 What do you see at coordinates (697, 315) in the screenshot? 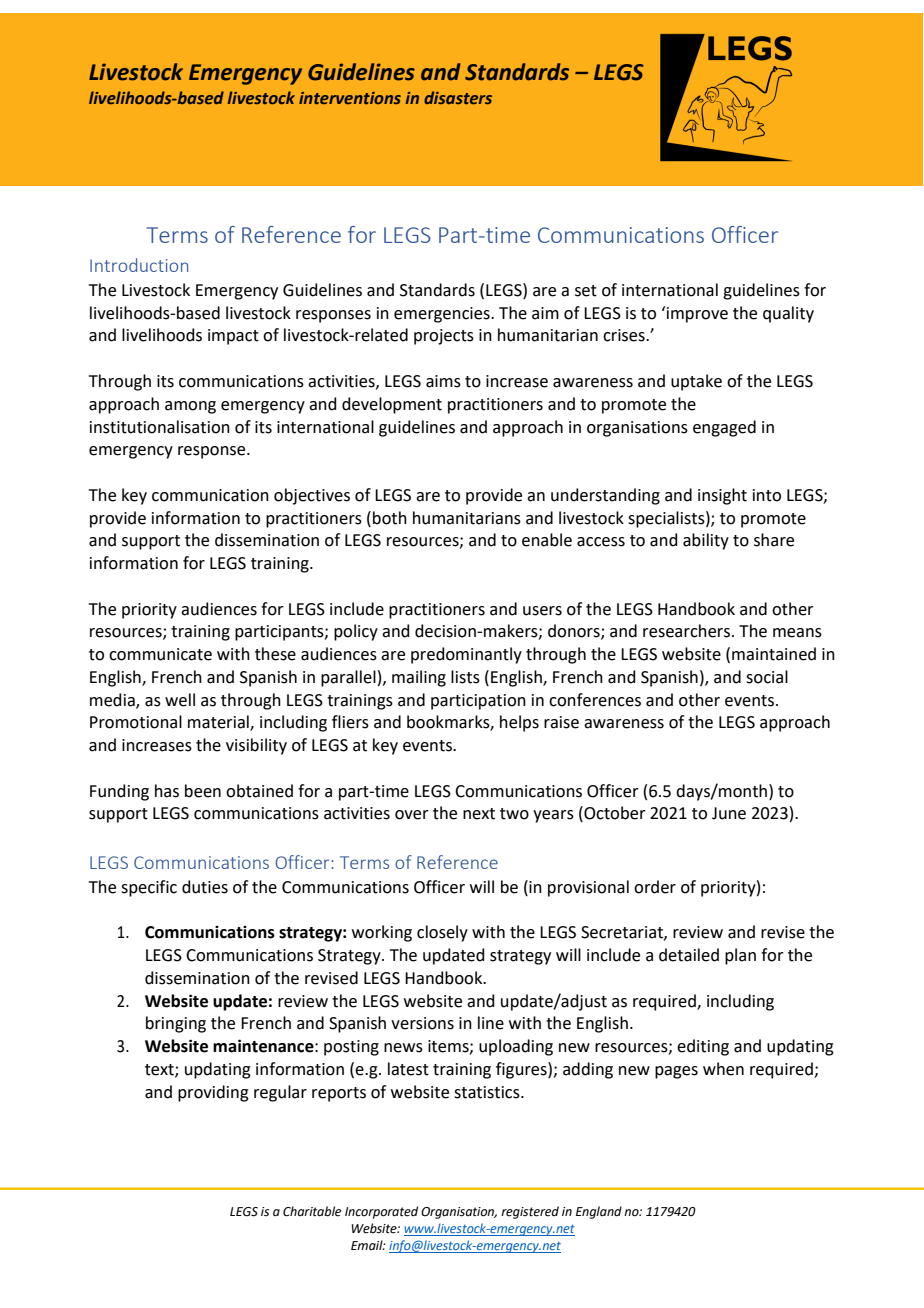
I see `improve` at bounding box center [697, 315].
